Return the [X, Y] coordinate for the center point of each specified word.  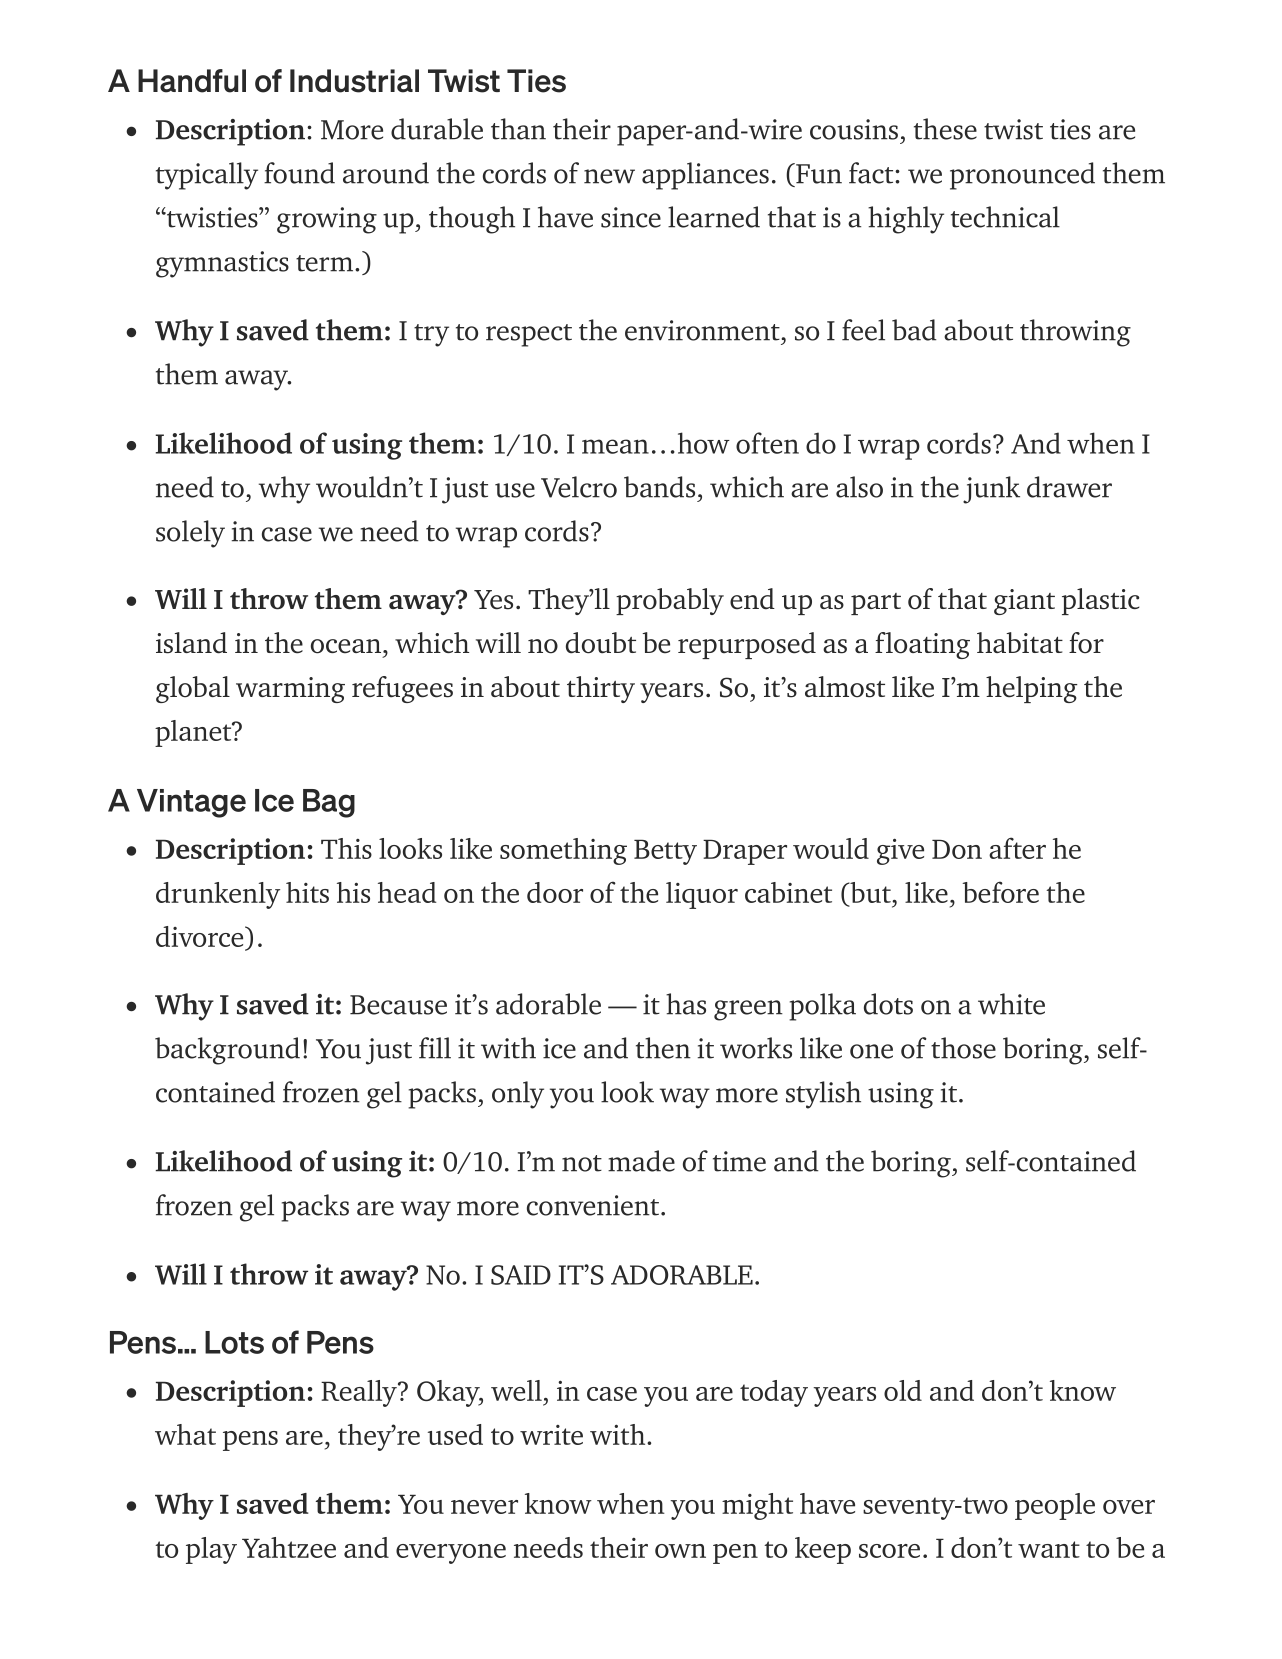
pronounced [1022, 176]
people [1055, 1506]
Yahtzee [289, 1547]
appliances [705, 176]
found [299, 173]
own [680, 1551]
